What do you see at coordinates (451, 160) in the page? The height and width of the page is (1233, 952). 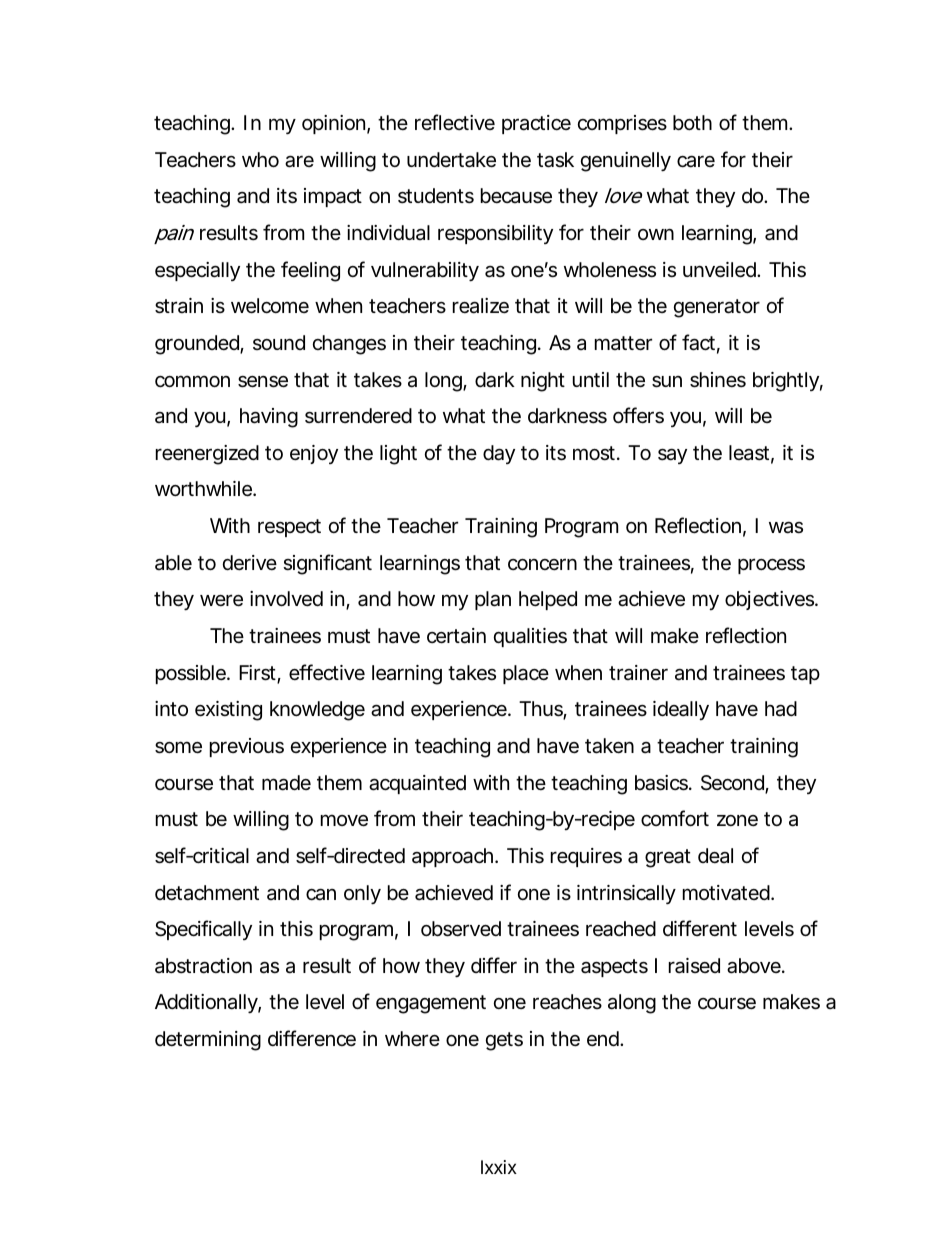 I see `undertake` at bounding box center [451, 160].
